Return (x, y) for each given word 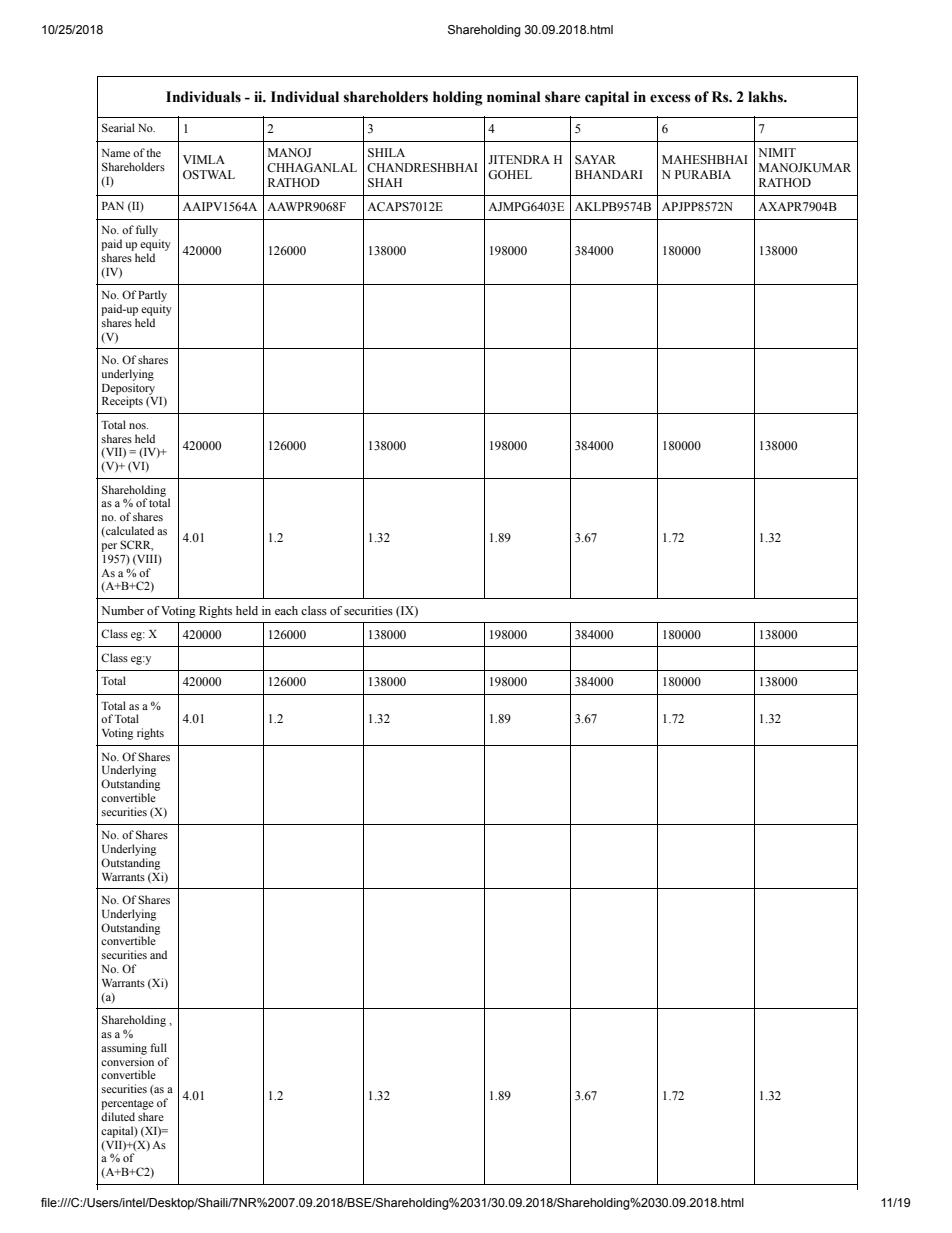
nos (138, 426)
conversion (127, 1061)
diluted (118, 1116)
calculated (129, 531)
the (153, 152)
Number (122, 610)
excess (670, 98)
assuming (124, 1049)
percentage (127, 1105)
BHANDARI (609, 174)
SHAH (385, 182)
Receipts (122, 401)
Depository (128, 390)
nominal (514, 97)
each (286, 610)
